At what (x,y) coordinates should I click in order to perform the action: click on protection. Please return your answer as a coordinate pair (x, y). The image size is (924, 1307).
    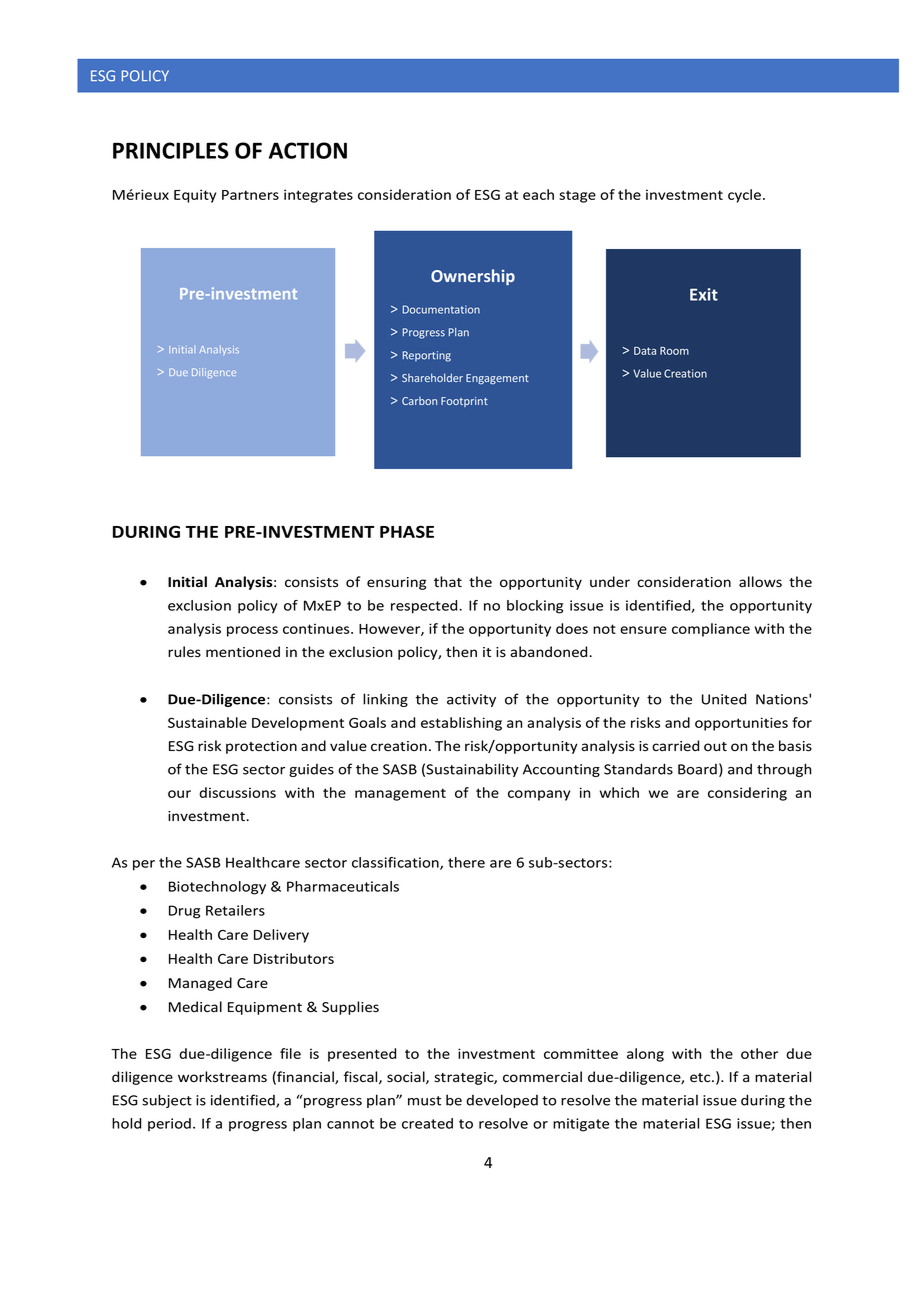
    Looking at the image, I should click on (261, 747).
